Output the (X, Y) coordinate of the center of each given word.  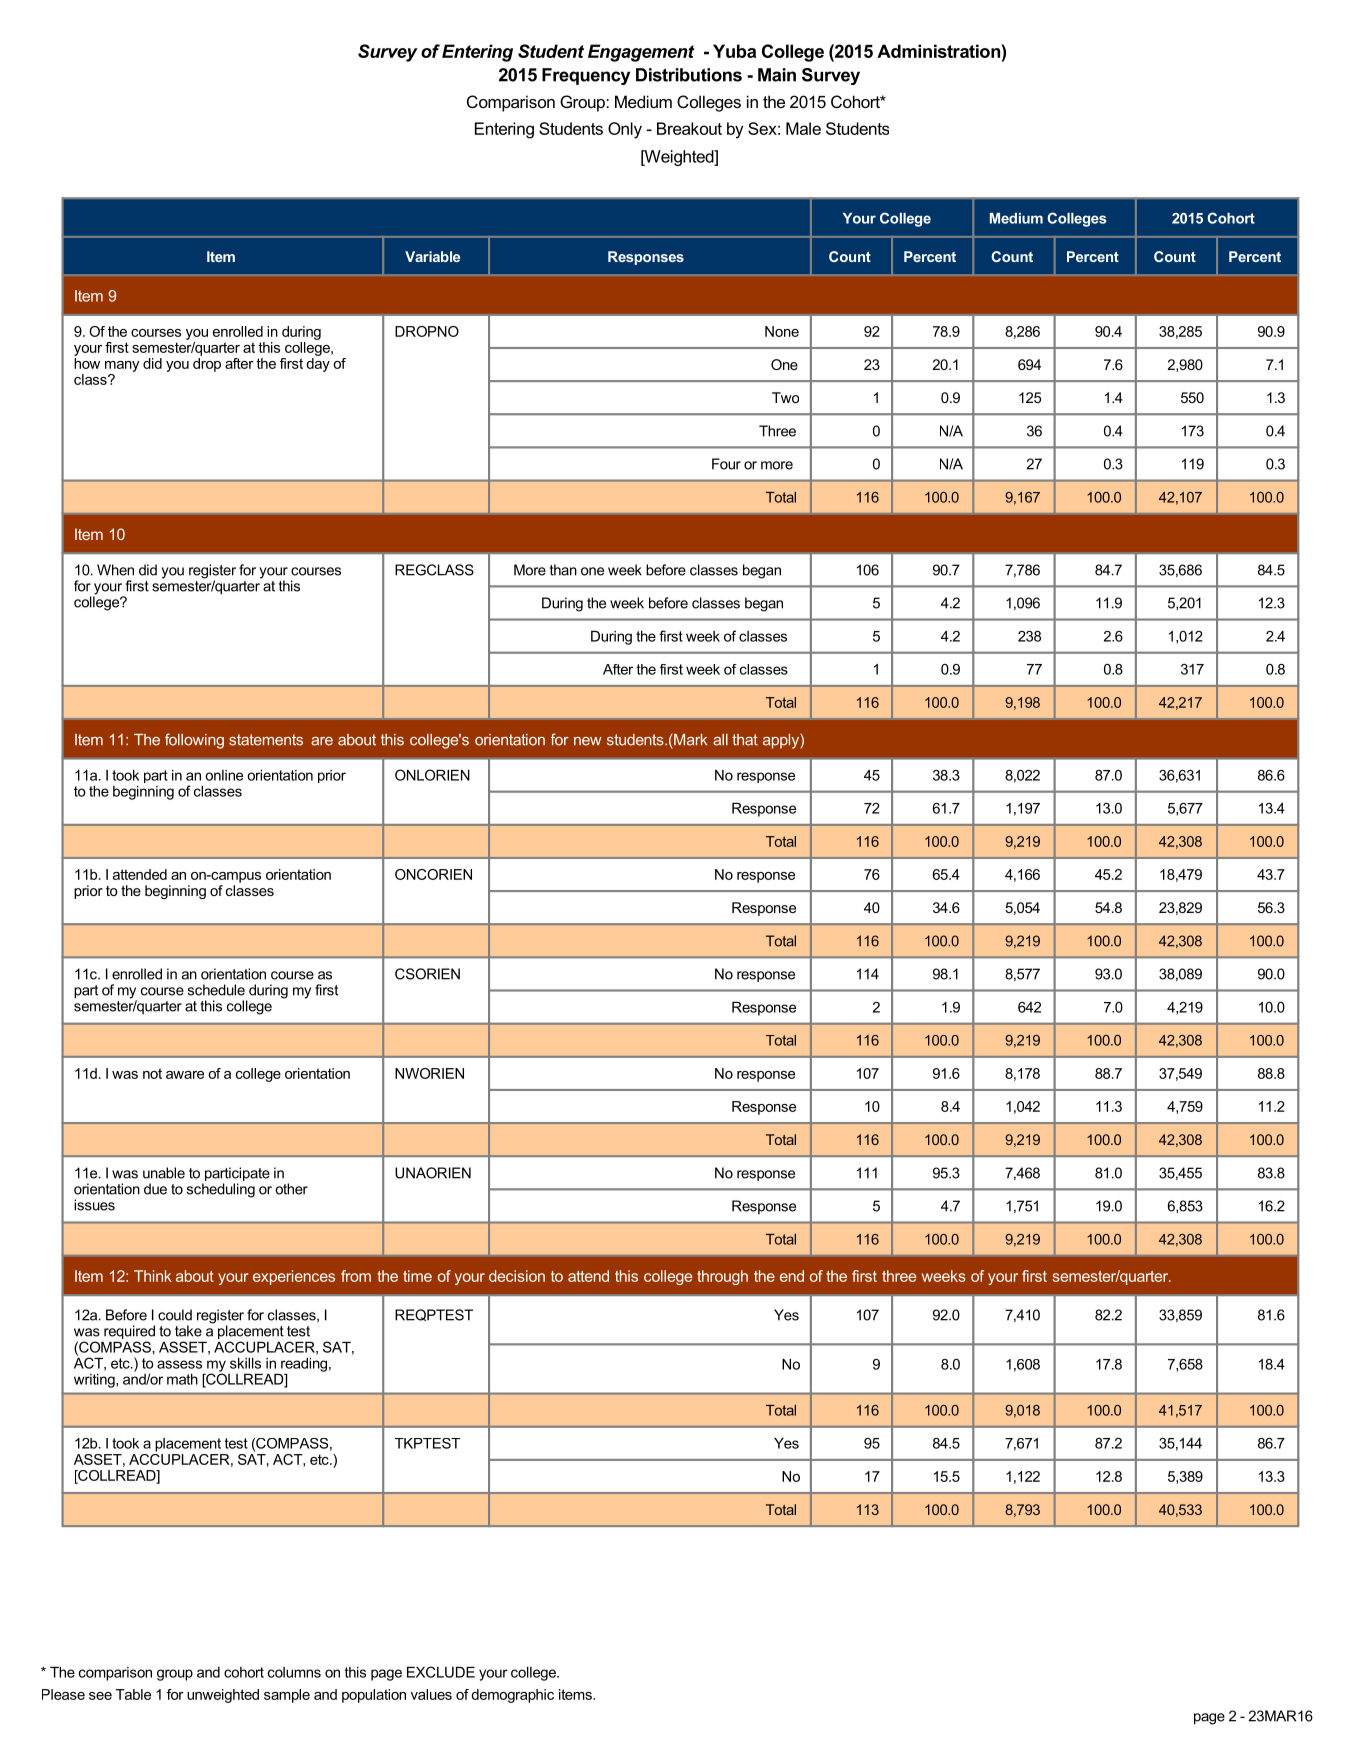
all (720, 740)
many (122, 366)
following (194, 741)
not (152, 1073)
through (722, 1277)
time (417, 1276)
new (588, 741)
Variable (432, 256)
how (87, 363)
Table (133, 1694)
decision (517, 1276)
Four (726, 464)
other (291, 1189)
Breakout (689, 128)
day (318, 365)
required (129, 1333)
